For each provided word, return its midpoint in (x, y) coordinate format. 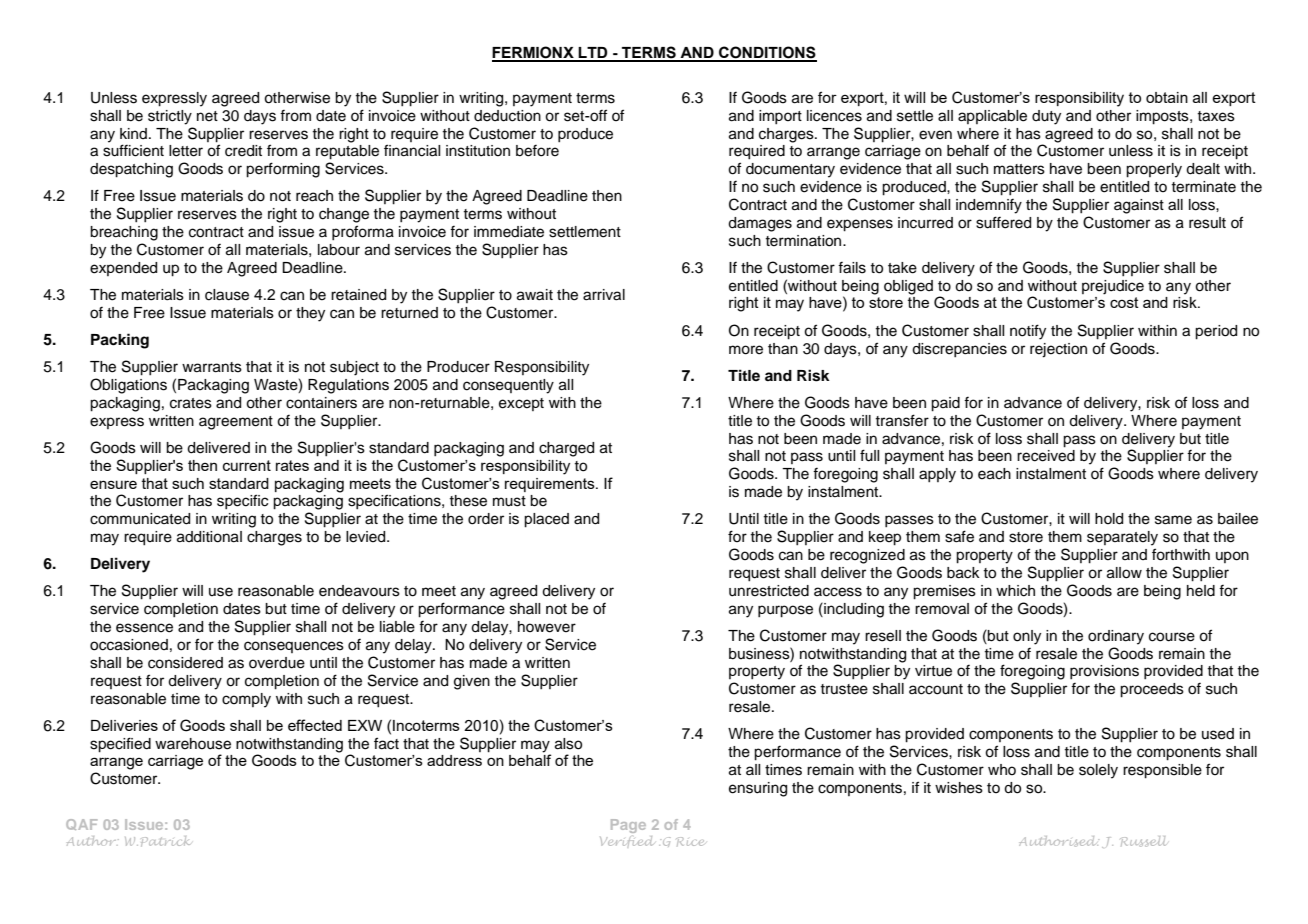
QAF (81, 824)
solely (1098, 771)
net (207, 116)
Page (628, 826)
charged (566, 449)
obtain (1167, 97)
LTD (593, 54)
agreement (236, 423)
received (1046, 456)
